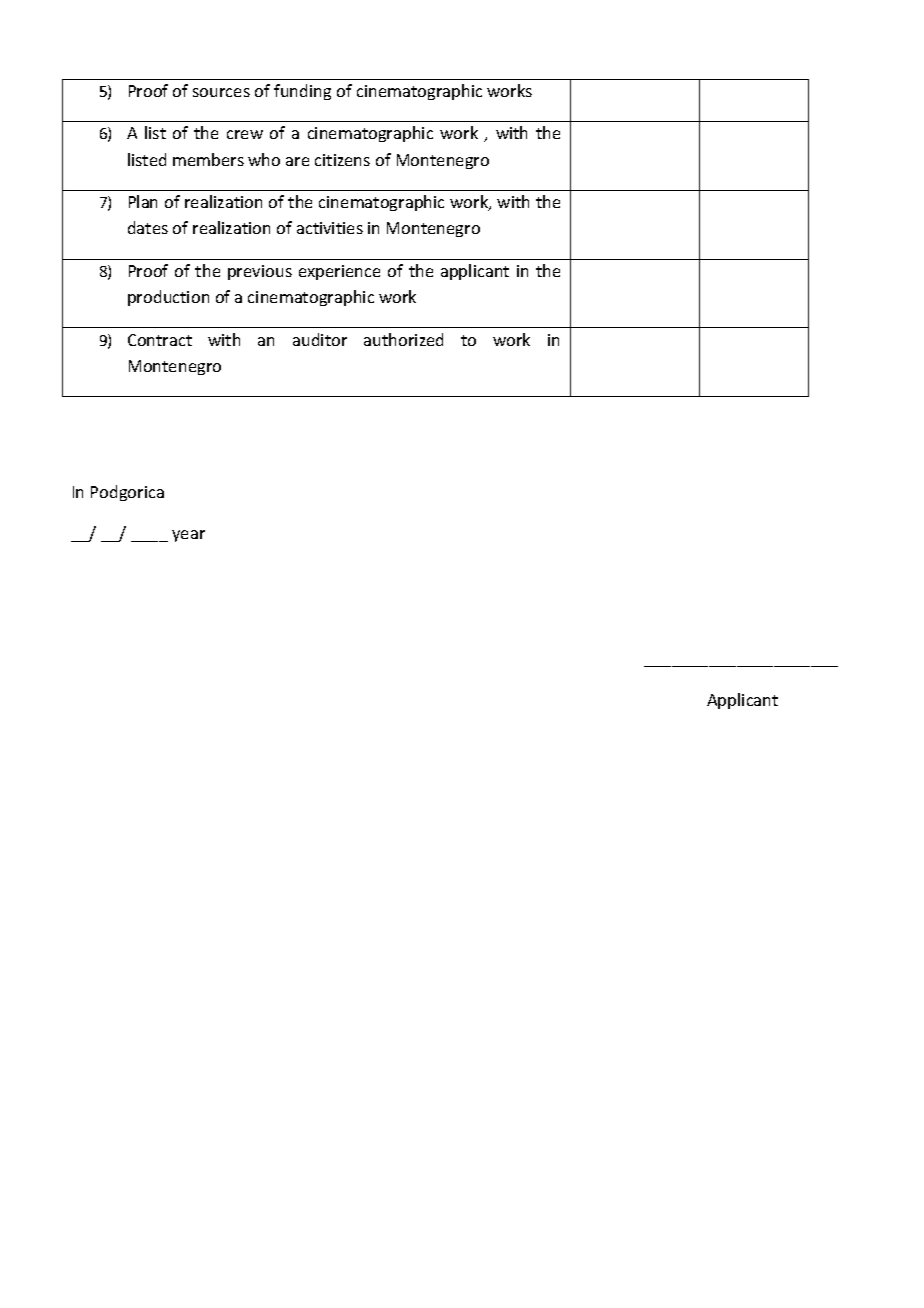 This page has width=924, height=1308. What do you see at coordinates (160, 340) in the page?
I see `Contract` at bounding box center [160, 340].
